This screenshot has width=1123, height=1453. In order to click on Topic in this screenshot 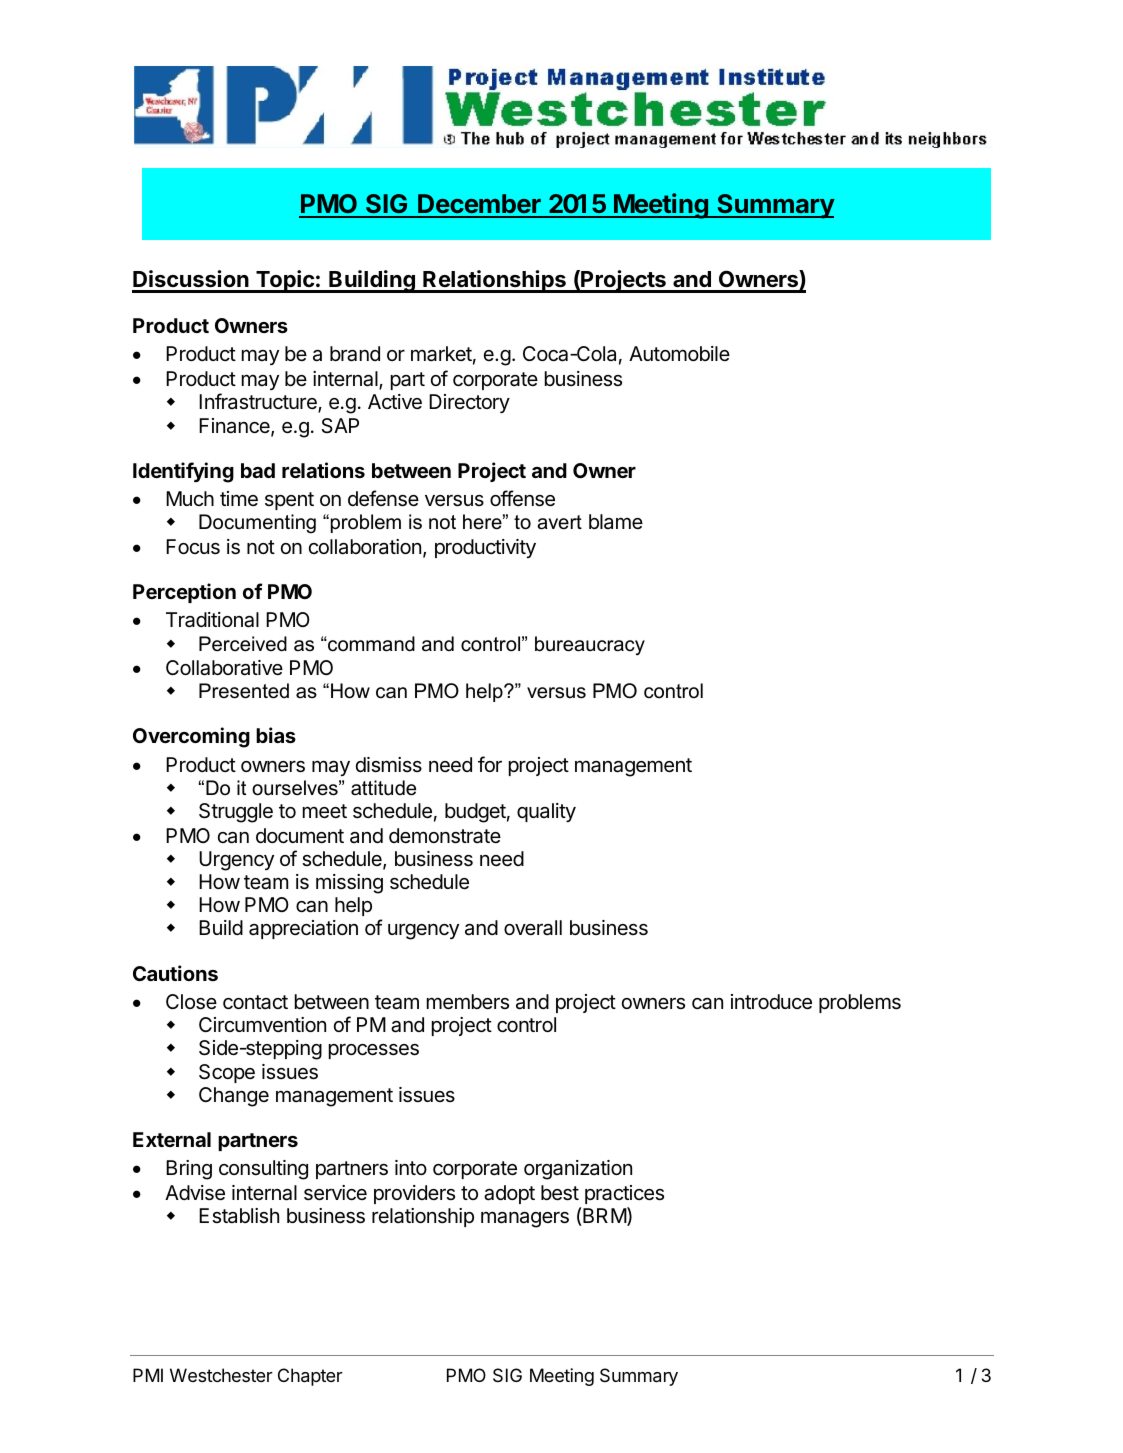, I will do `click(285, 281)`.
